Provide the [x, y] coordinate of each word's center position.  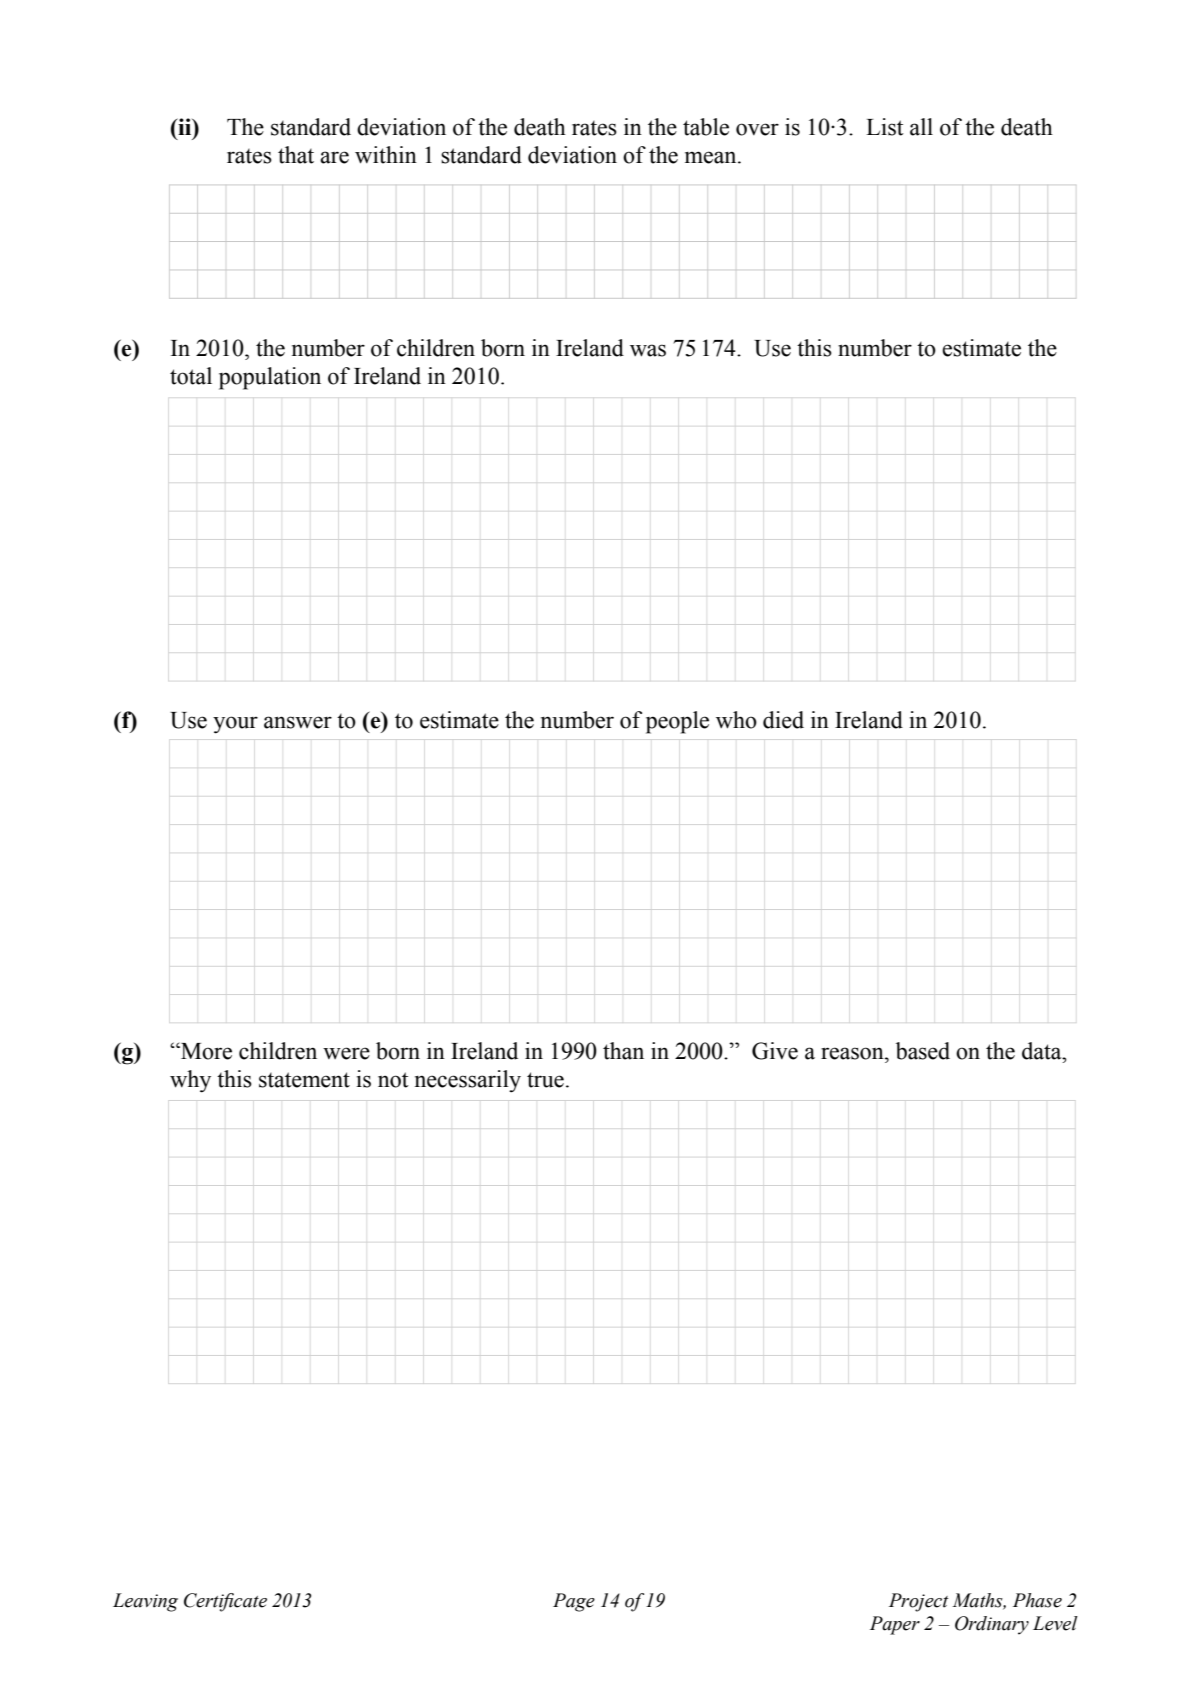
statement [304, 1080]
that [296, 155]
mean [712, 157]
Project [919, 1602]
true [545, 1080]
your [235, 725]
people [677, 722]
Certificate [225, 1602]
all [921, 127]
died [783, 720]
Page [574, 1602]
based [923, 1051]
